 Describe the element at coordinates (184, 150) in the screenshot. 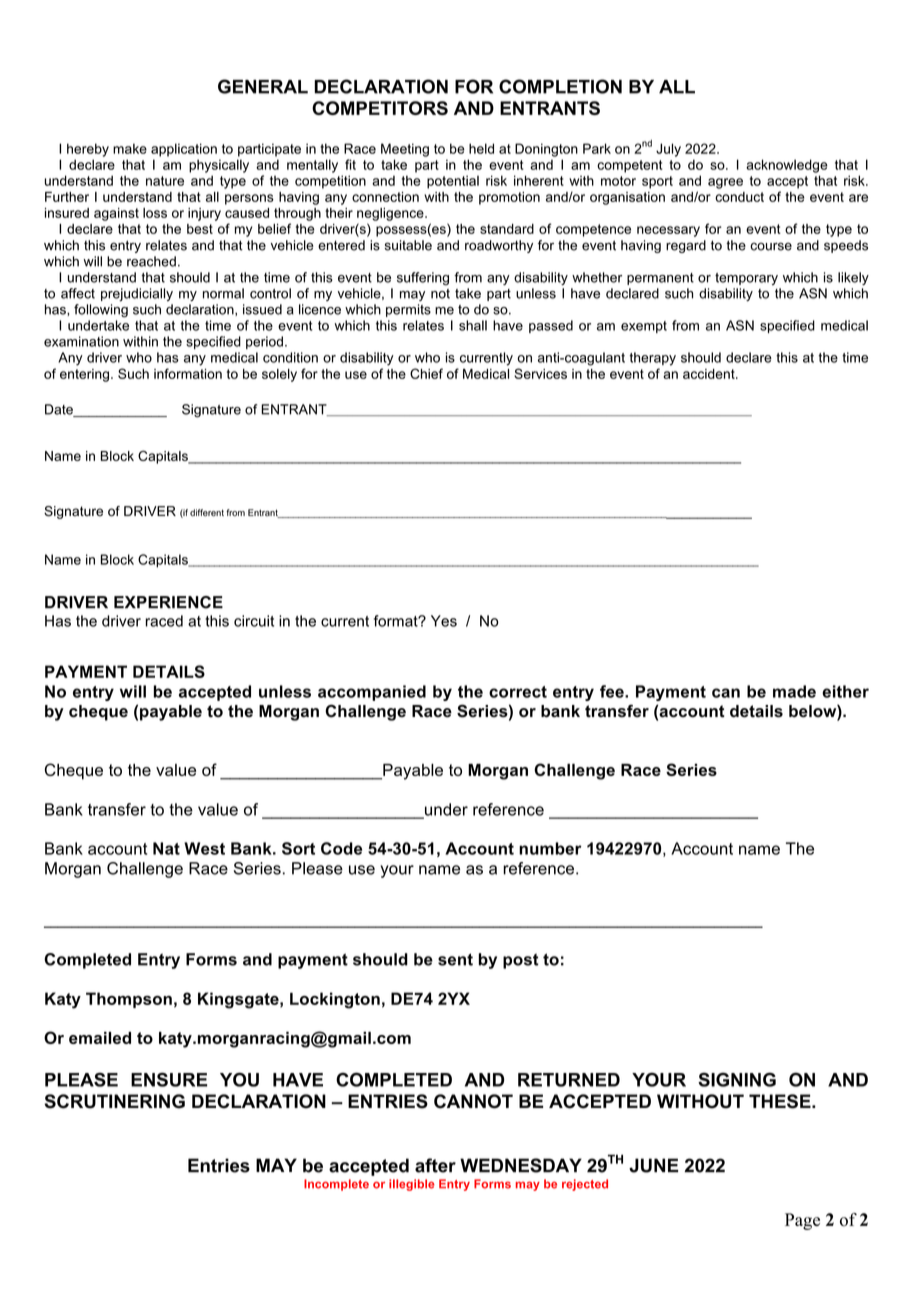

I see `application` at that location.
